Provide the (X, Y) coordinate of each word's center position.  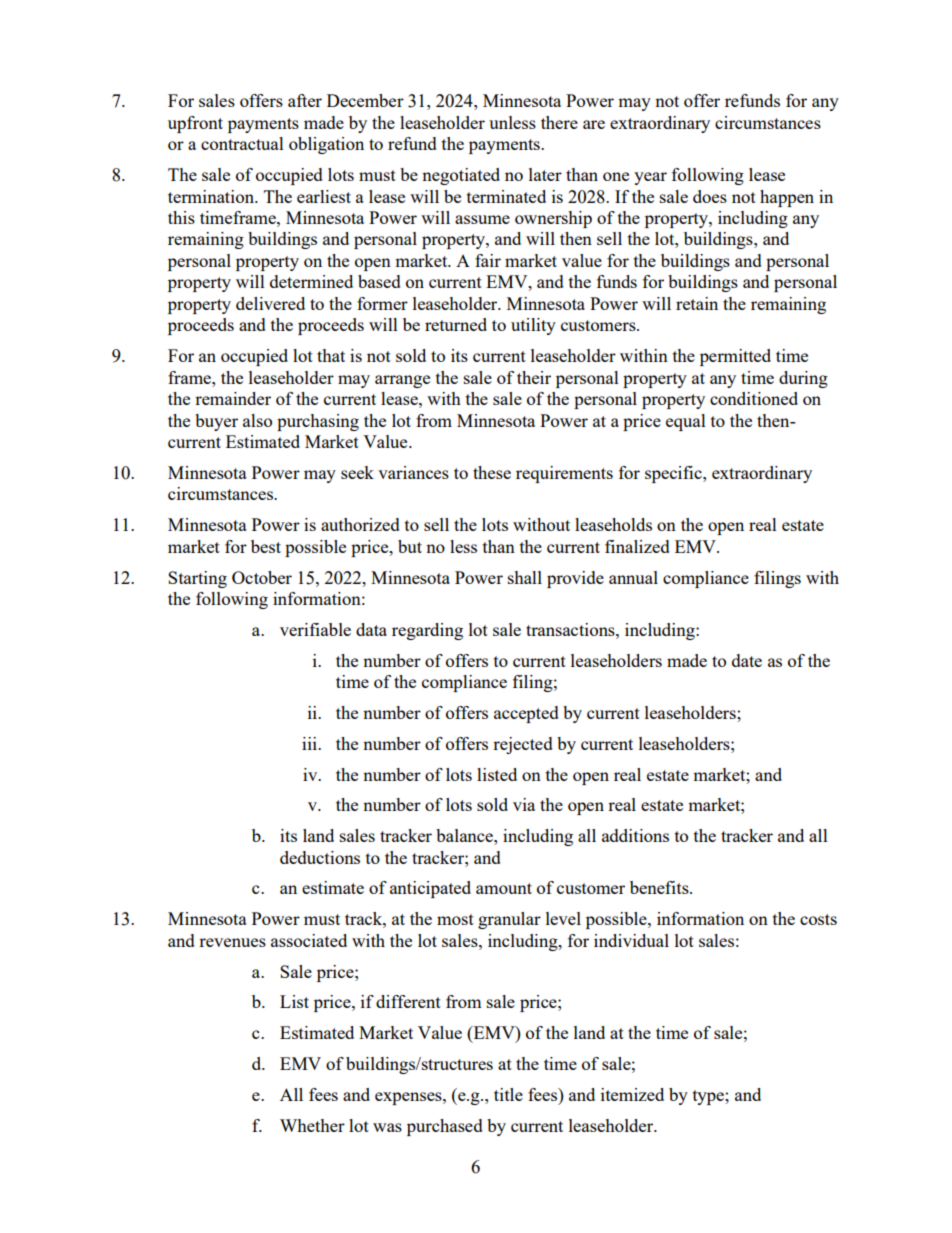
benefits (660, 887)
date (747, 660)
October (262, 577)
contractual (242, 143)
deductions (320, 857)
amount (504, 888)
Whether (312, 1125)
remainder (233, 398)
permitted (735, 357)
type (709, 1097)
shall (525, 577)
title (508, 1094)
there (559, 122)
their (534, 377)
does (710, 196)
